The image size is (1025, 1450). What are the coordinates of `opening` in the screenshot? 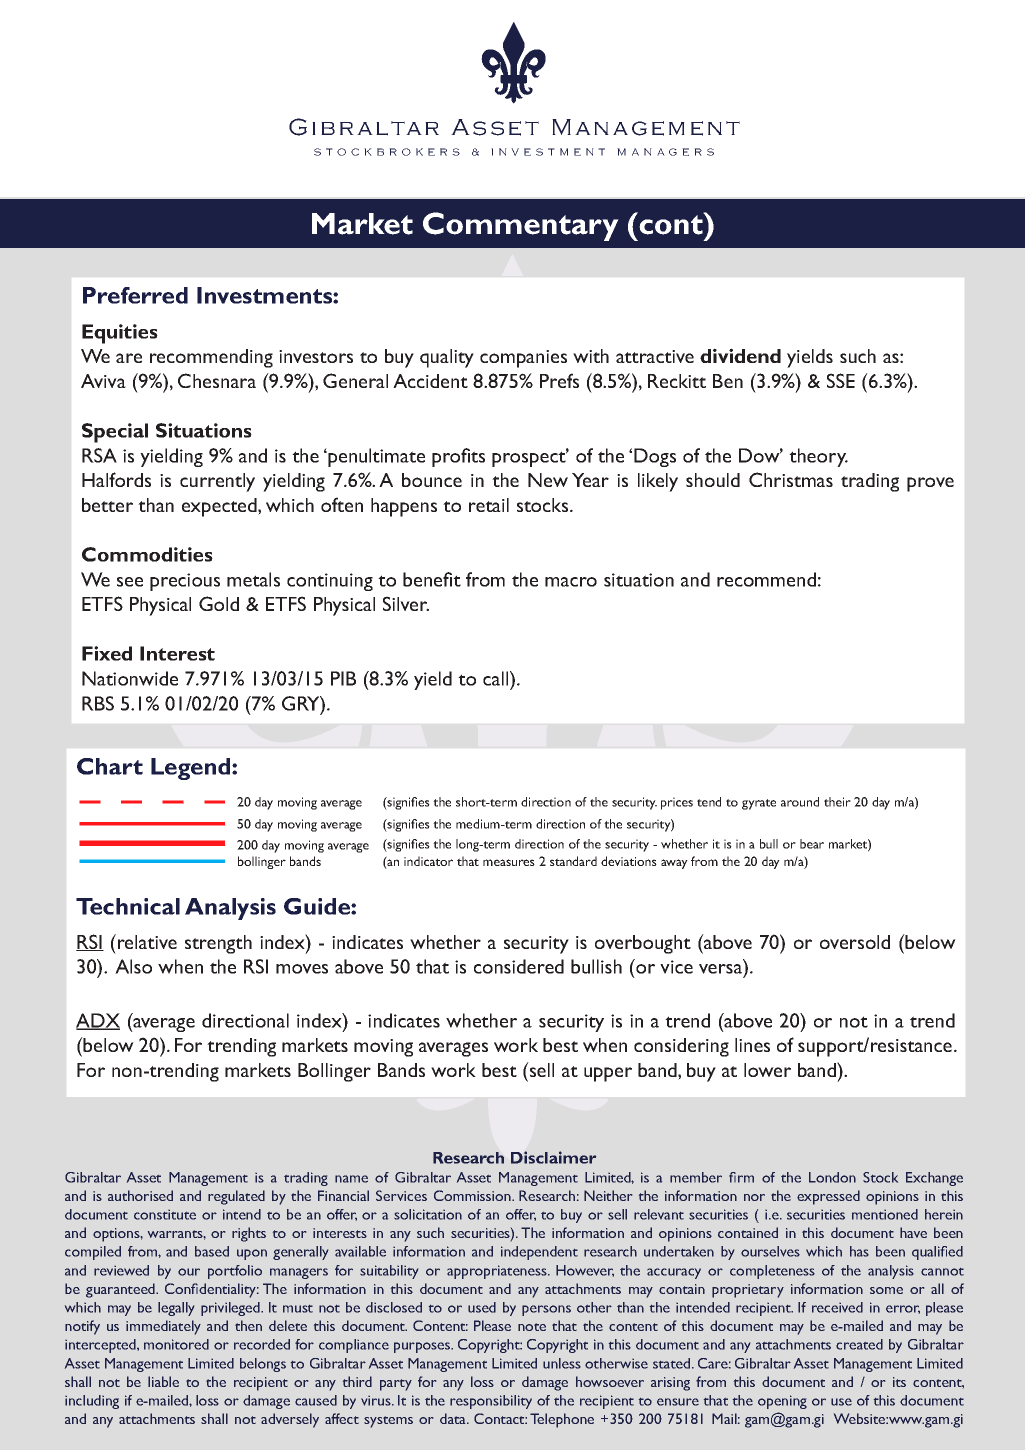 It's located at (782, 1402).
